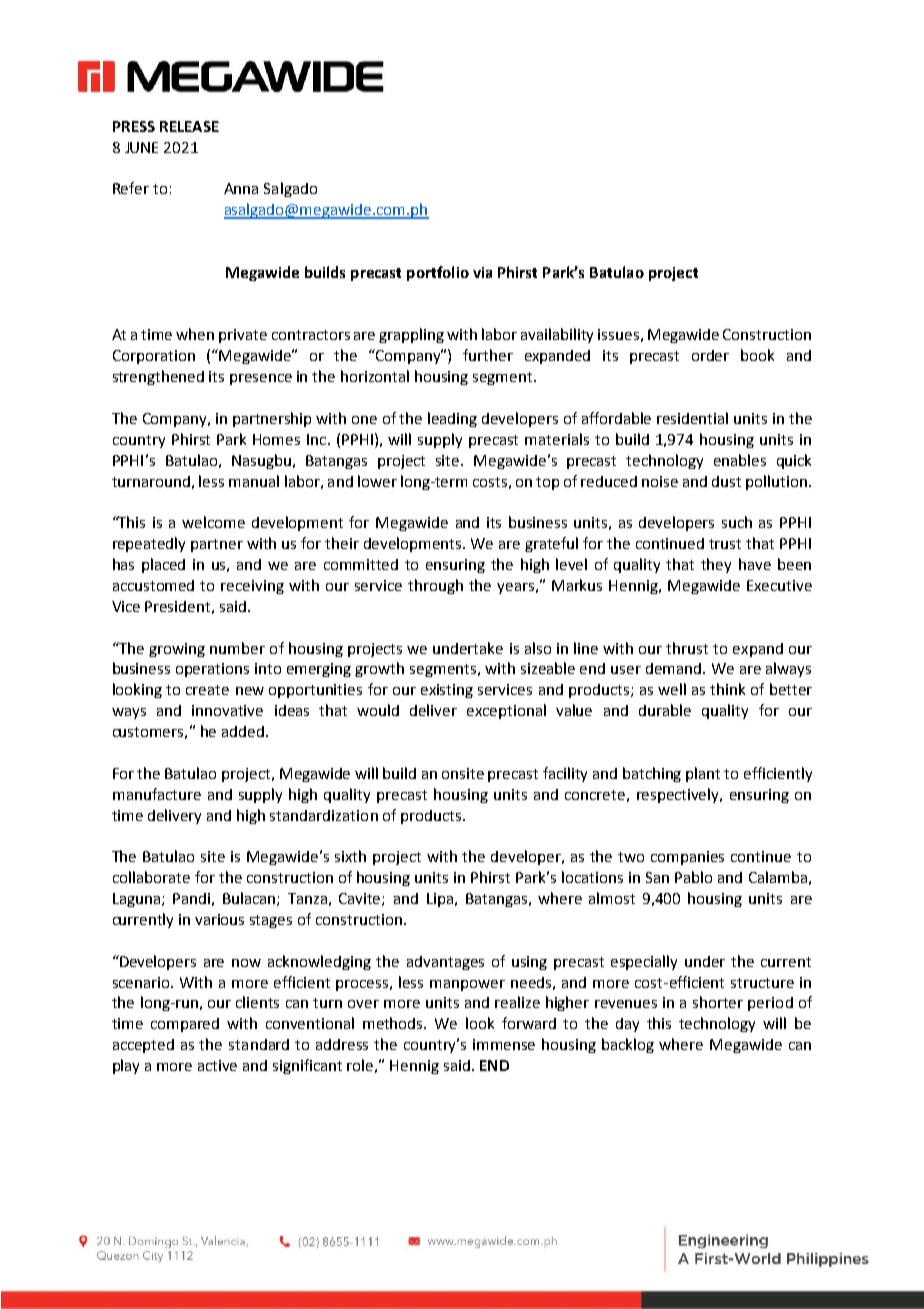 The width and height of the screenshot is (924, 1309). Describe the element at coordinates (488, 355) in the screenshot. I see `further` at that location.
